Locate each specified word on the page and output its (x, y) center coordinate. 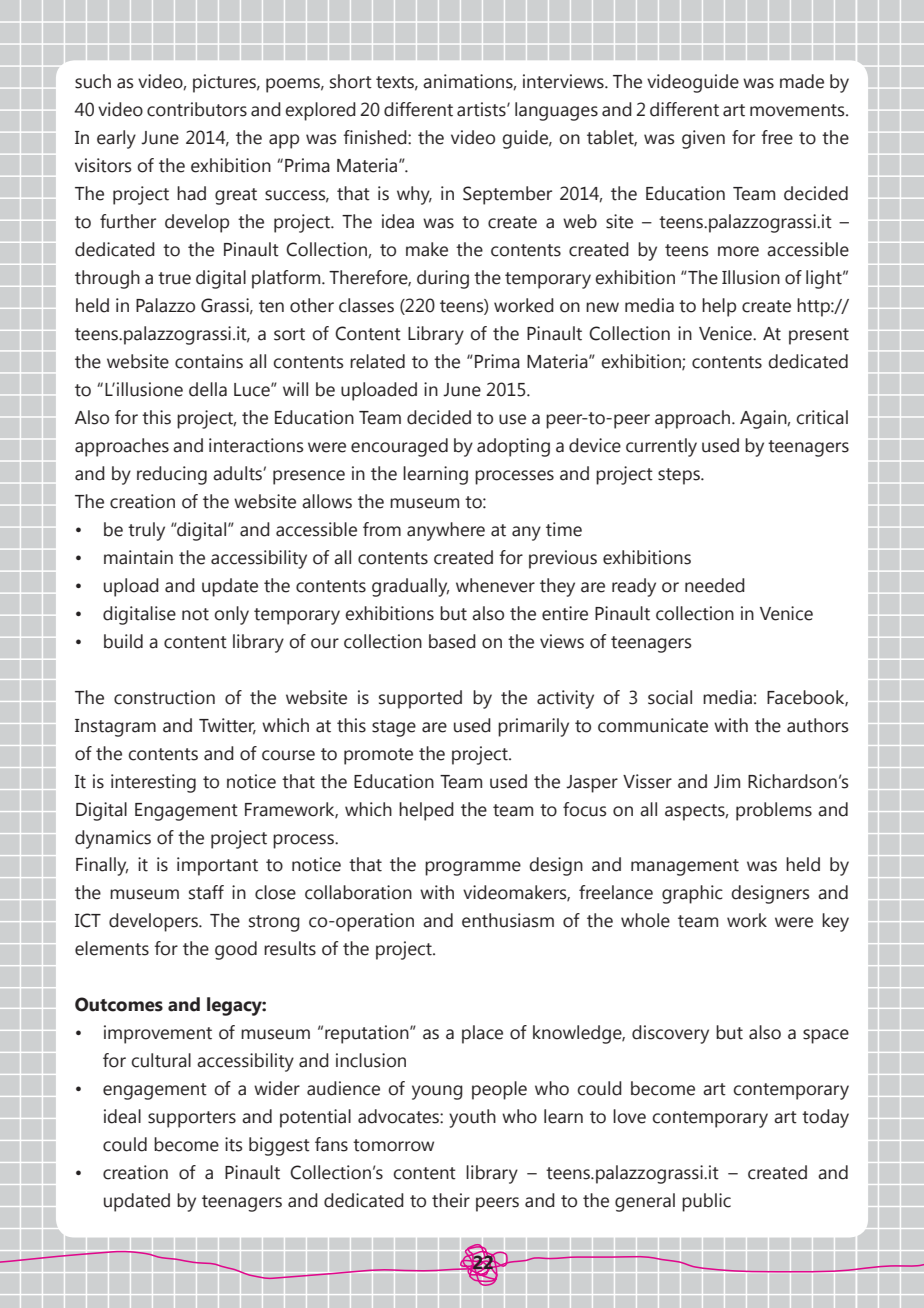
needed (715, 585)
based (452, 641)
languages (556, 111)
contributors (197, 109)
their (451, 1200)
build (123, 641)
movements (798, 110)
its (234, 1144)
